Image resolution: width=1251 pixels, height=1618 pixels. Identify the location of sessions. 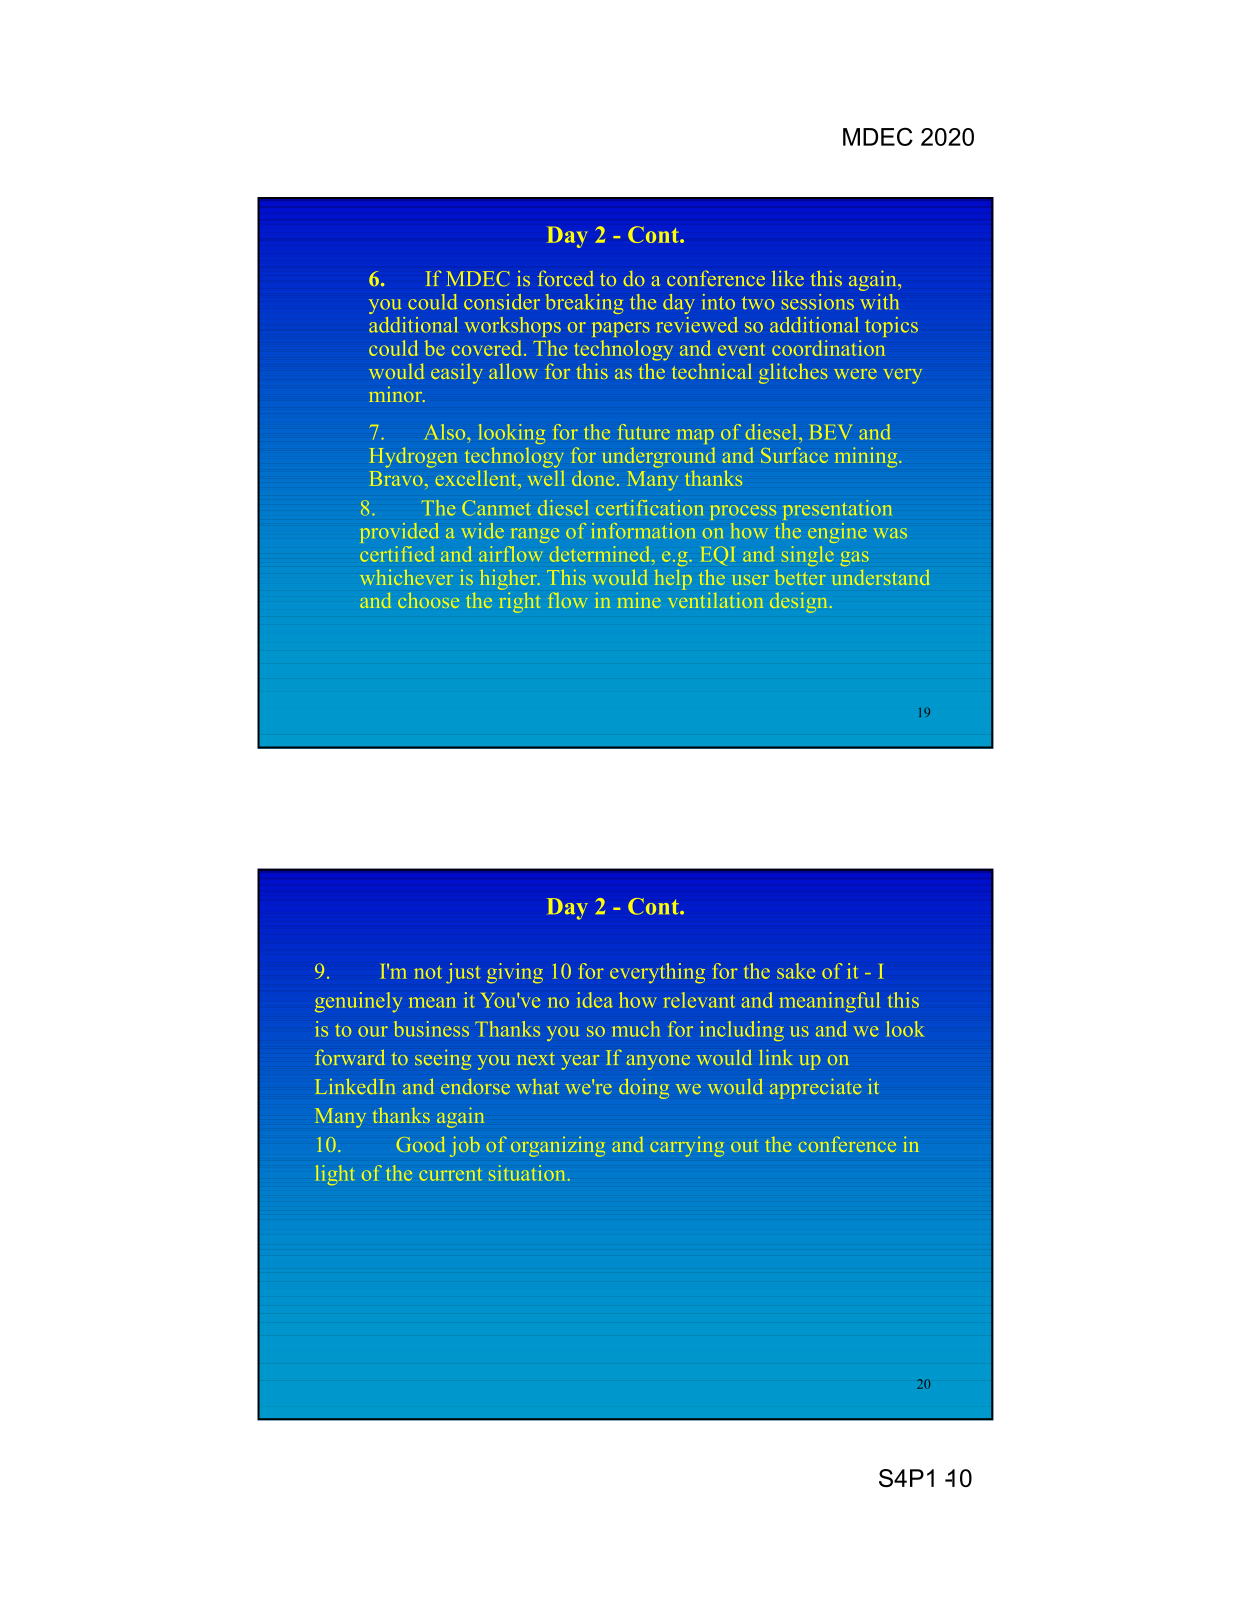
(818, 302).
